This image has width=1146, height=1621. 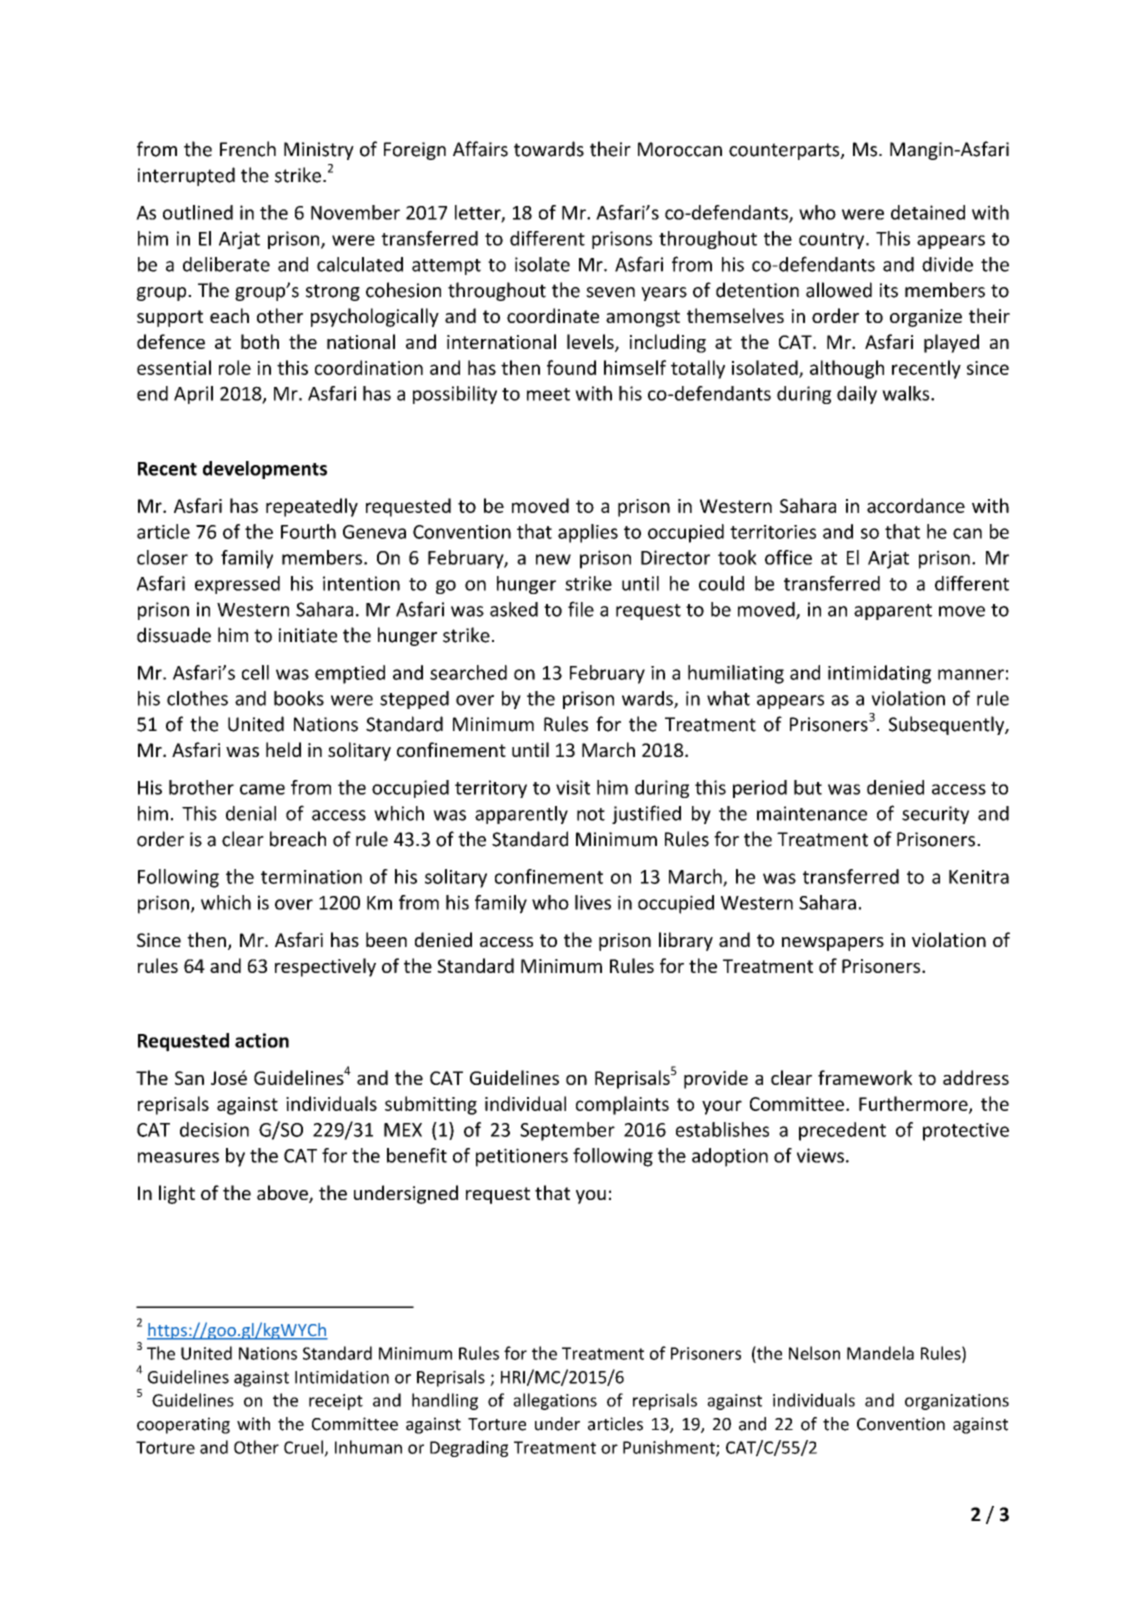 I want to click on intimidating, so click(x=879, y=674).
